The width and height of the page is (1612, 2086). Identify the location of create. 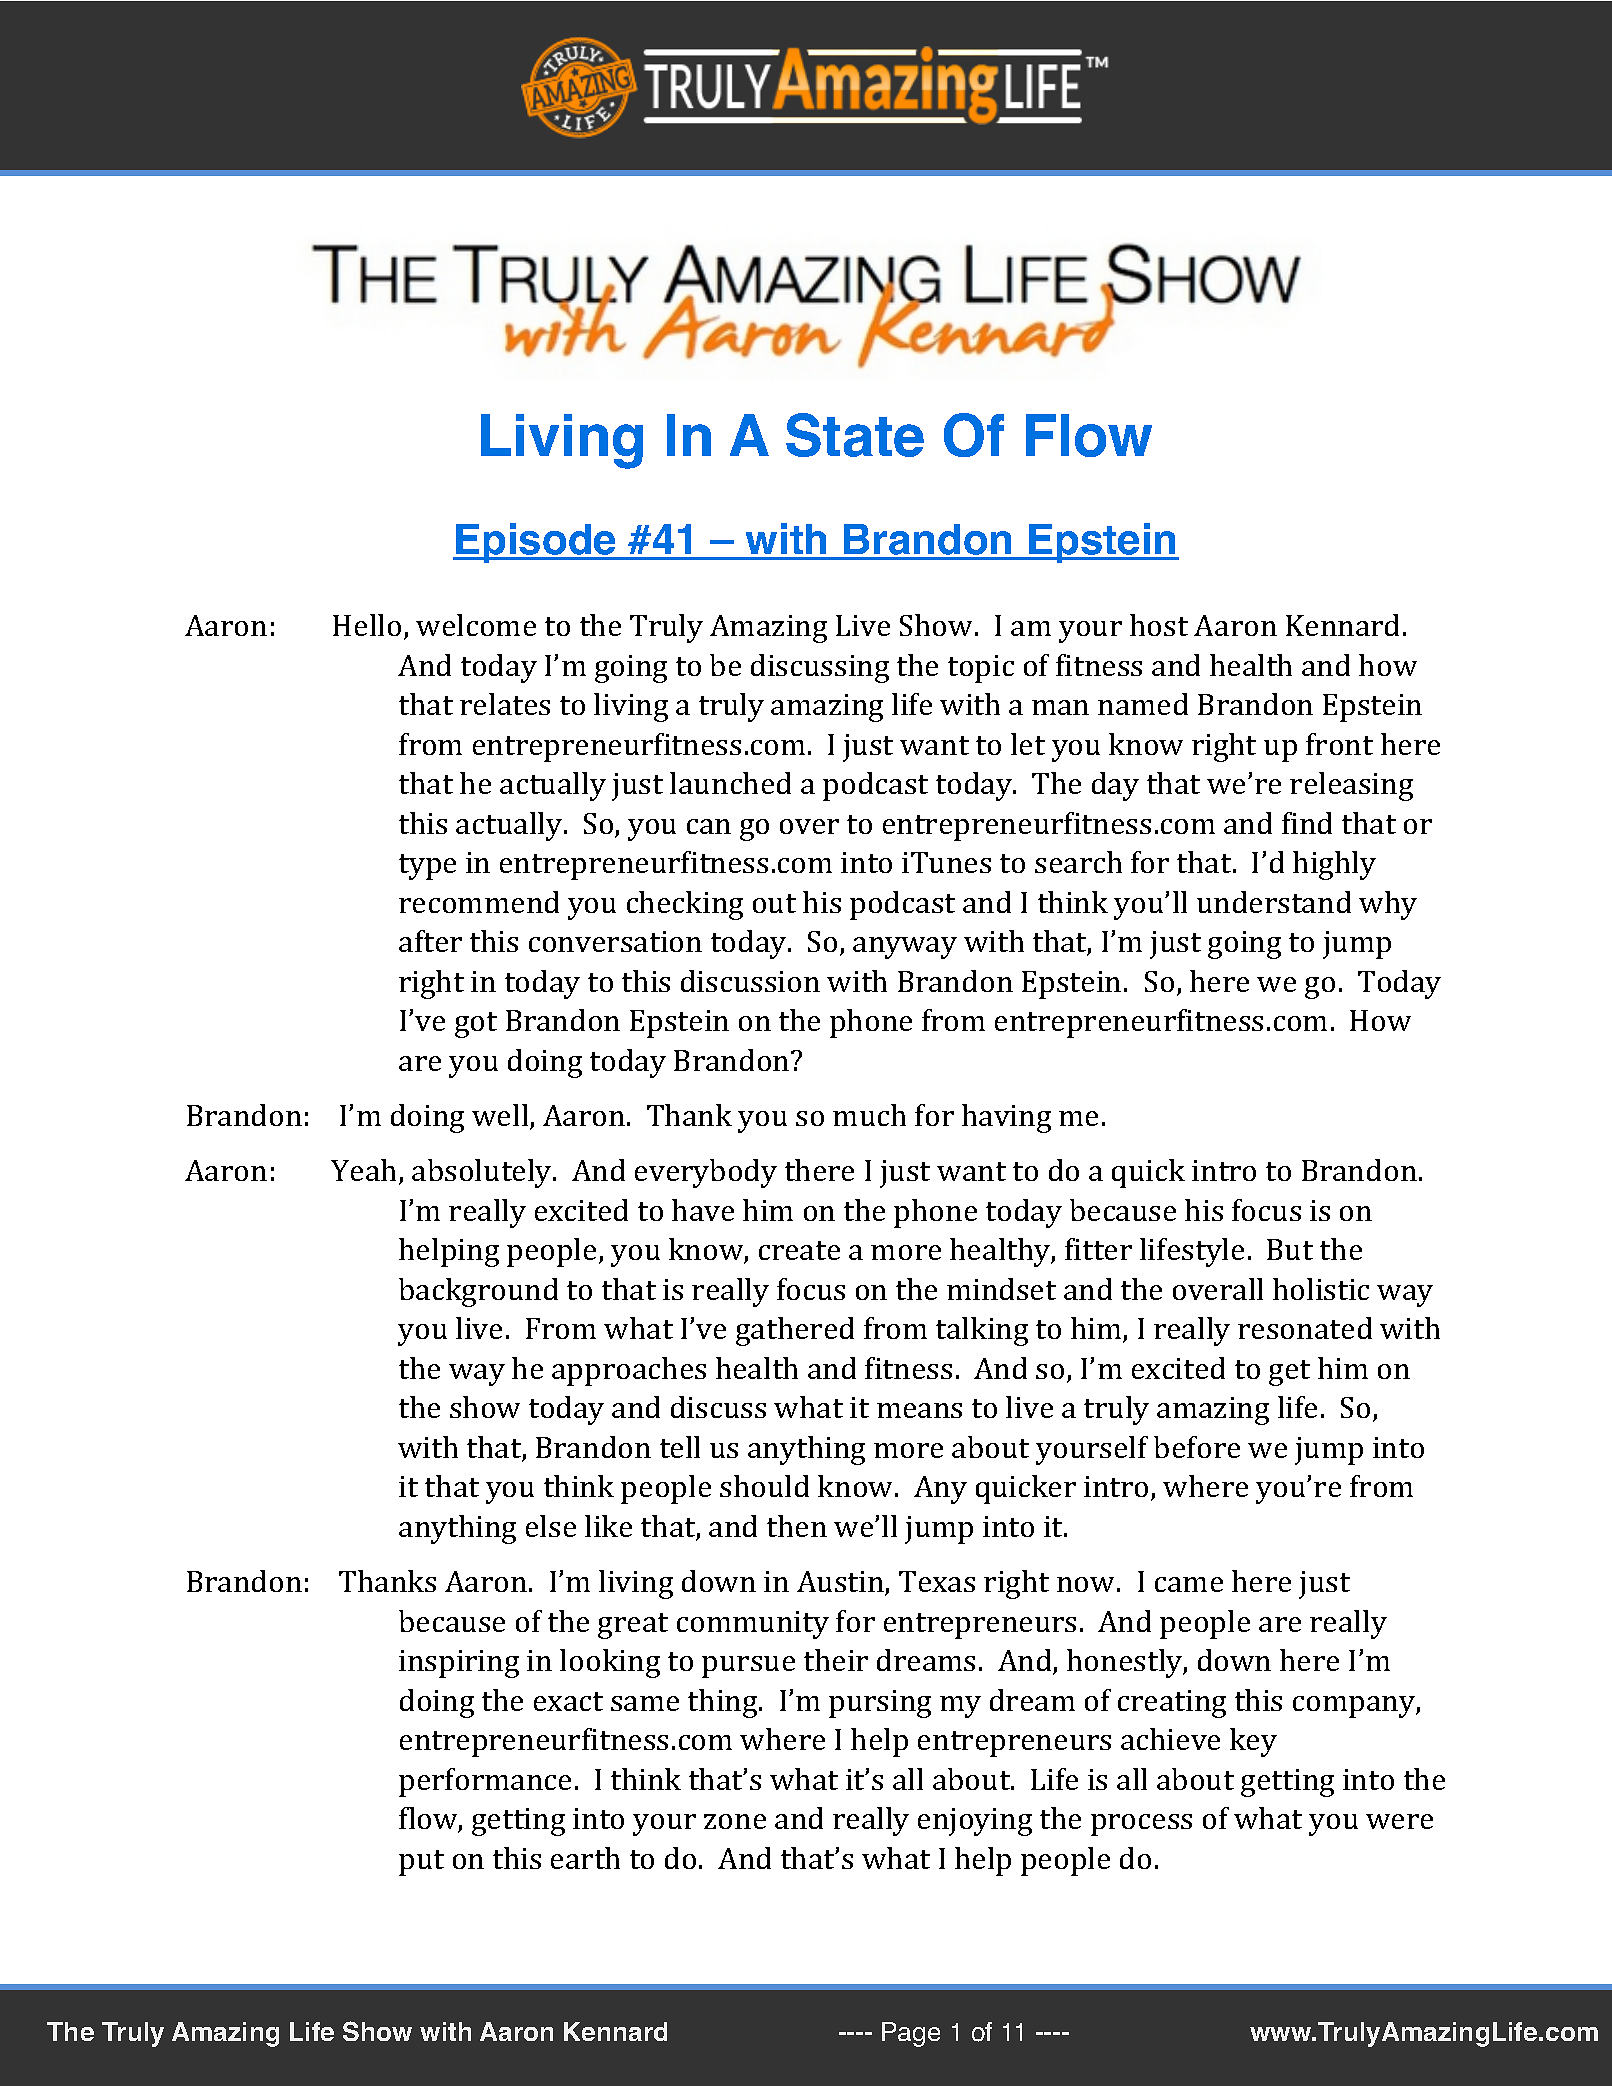
(799, 1250).
